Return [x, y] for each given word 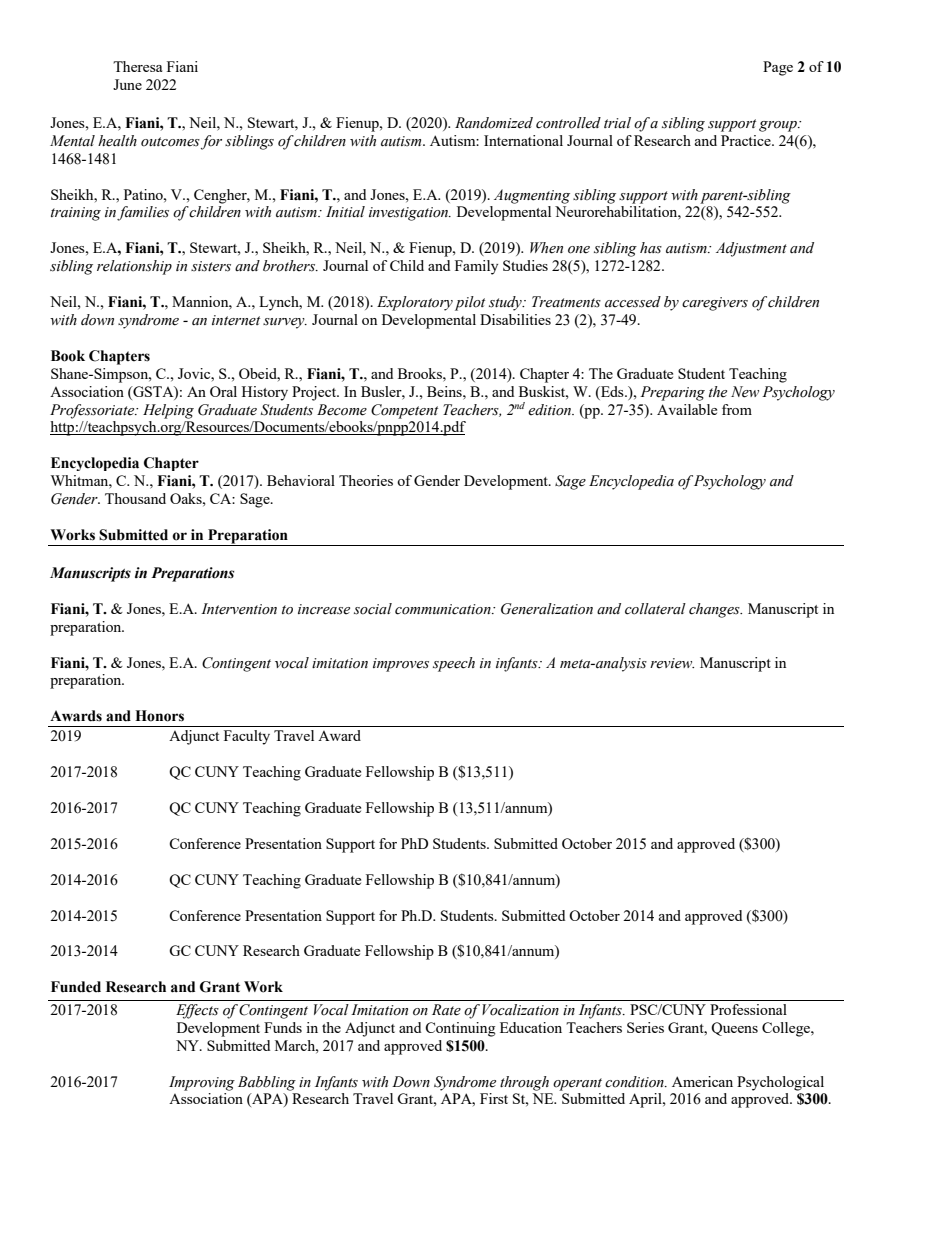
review [672, 663]
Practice [747, 140]
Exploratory [415, 303]
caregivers [715, 304]
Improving [202, 1083]
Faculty [247, 737]
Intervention [239, 609]
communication [444, 609]
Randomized [494, 123]
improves [401, 665]
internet [236, 320]
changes [715, 610]
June [127, 84]
